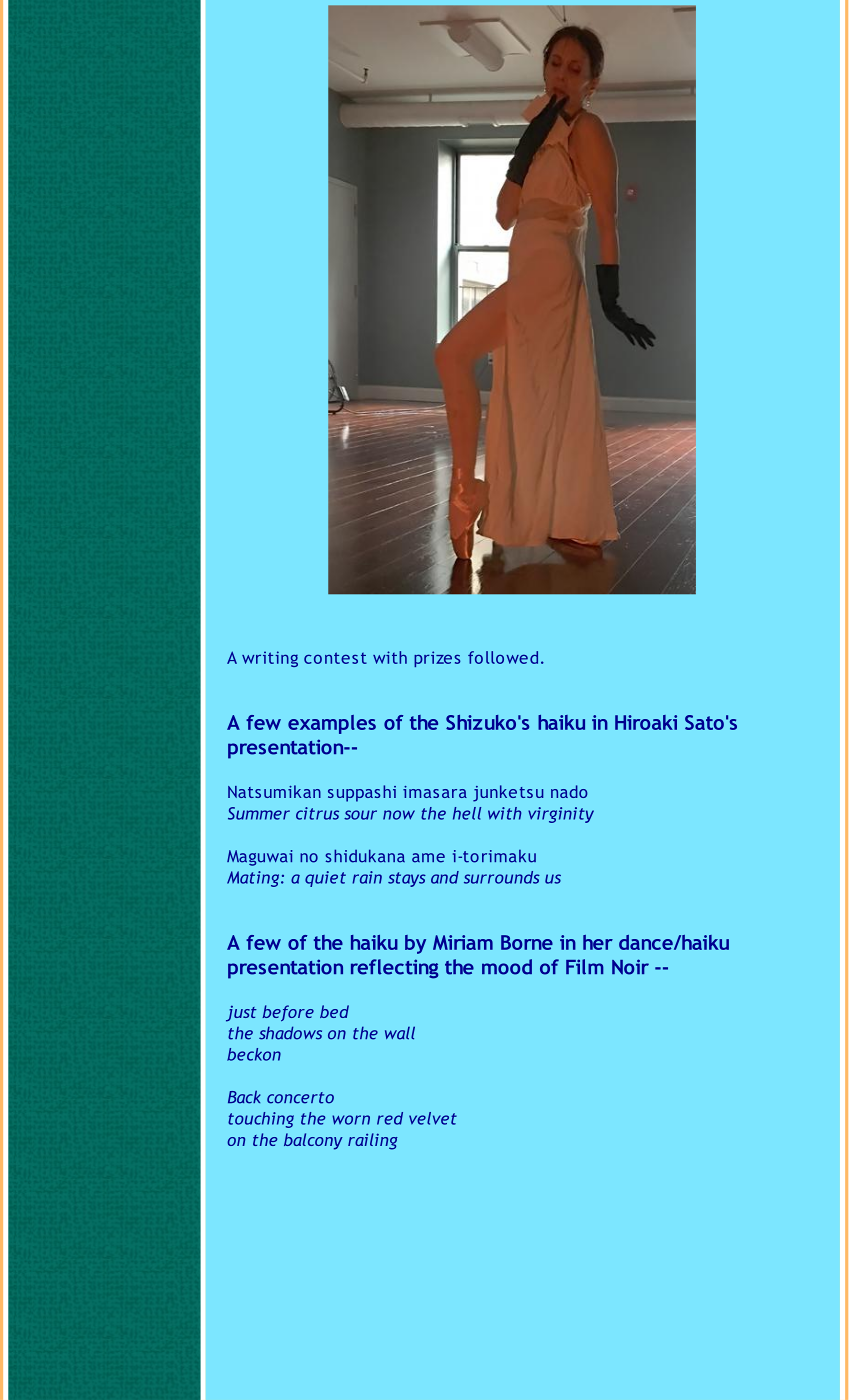  Describe the element at coordinates (445, 877) in the screenshot. I see `and` at that location.
